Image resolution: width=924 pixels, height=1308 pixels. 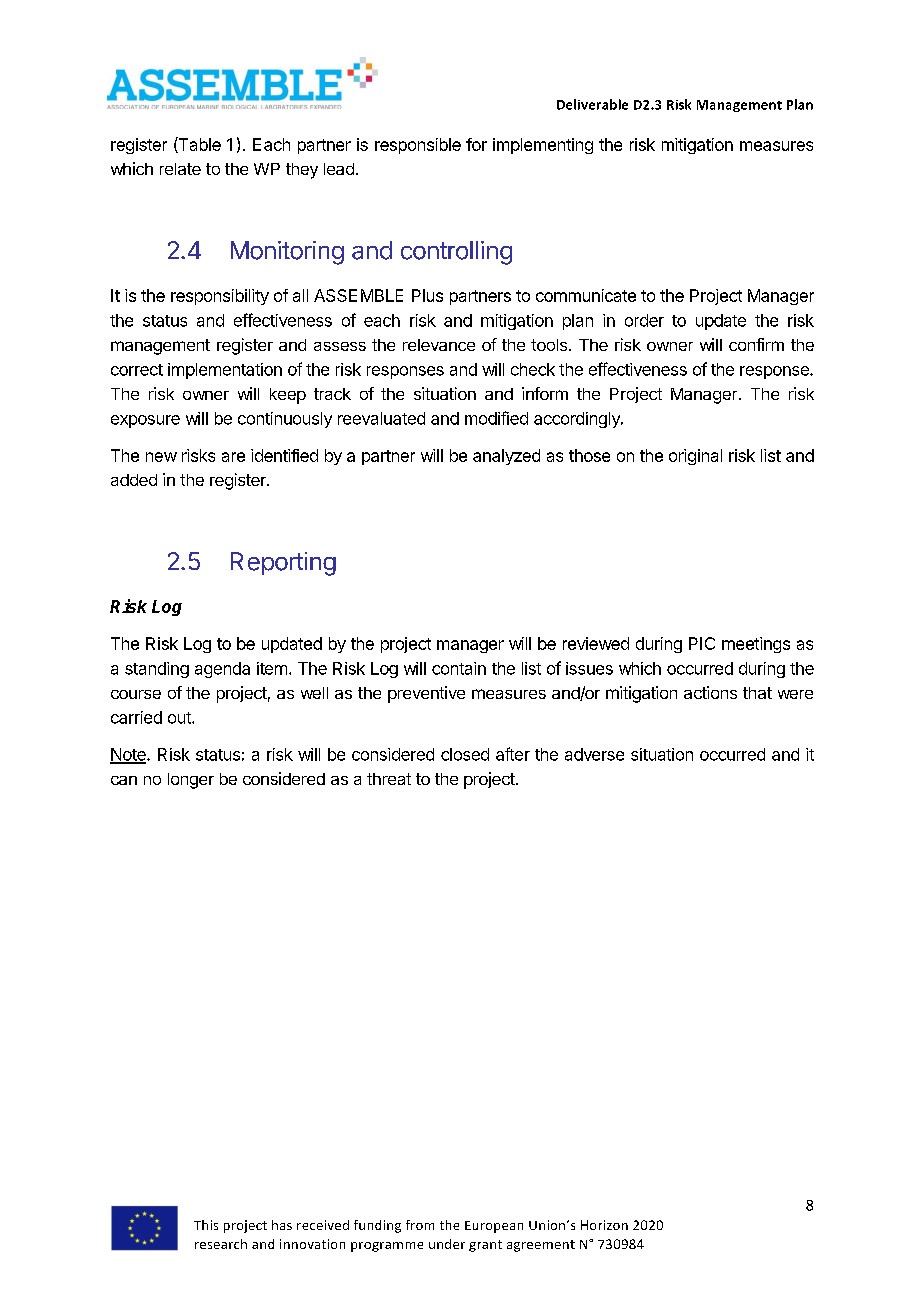 What do you see at coordinates (592, 104) in the screenshot?
I see `Deliverable` at bounding box center [592, 104].
